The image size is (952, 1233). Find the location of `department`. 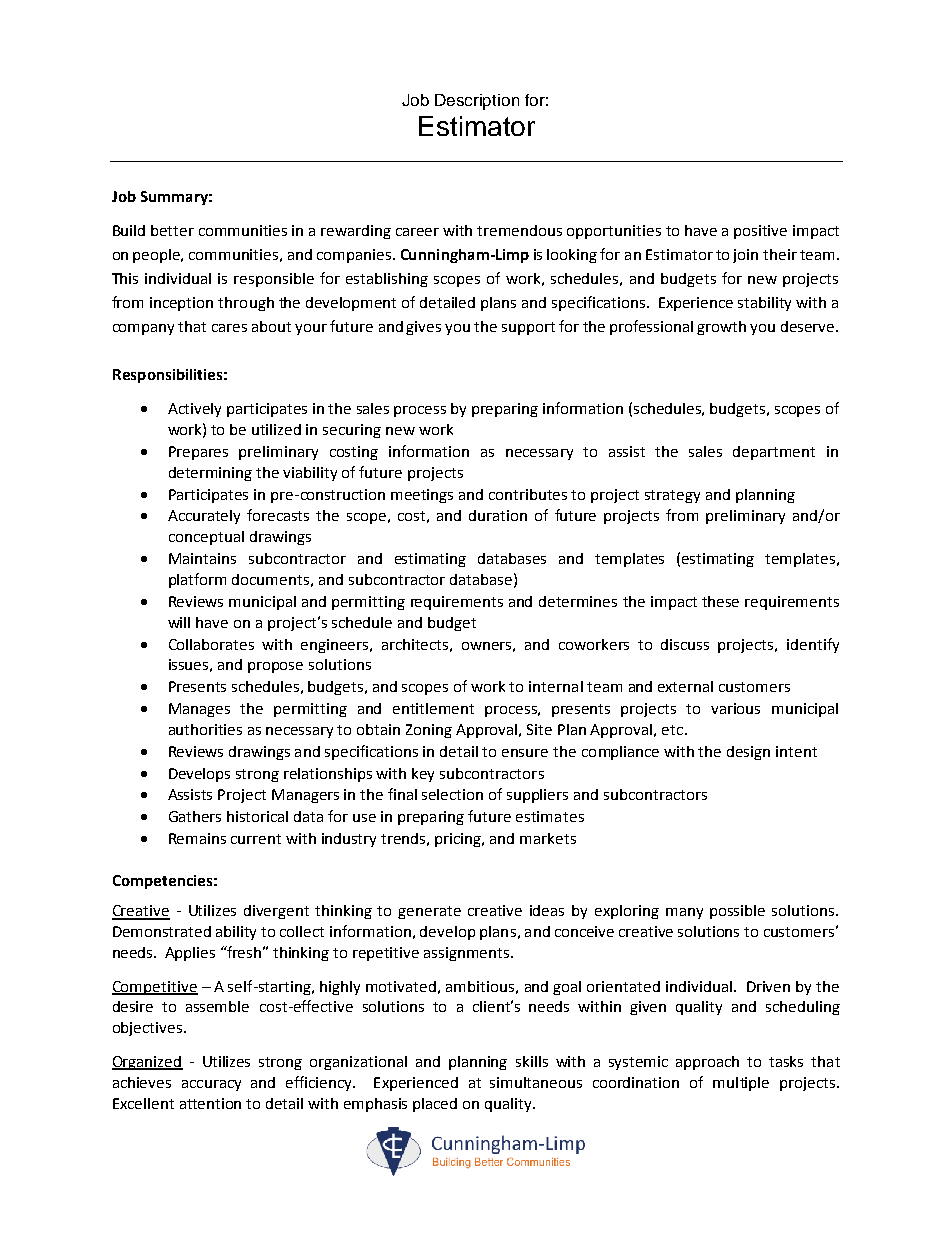

department is located at coordinates (774, 453).
